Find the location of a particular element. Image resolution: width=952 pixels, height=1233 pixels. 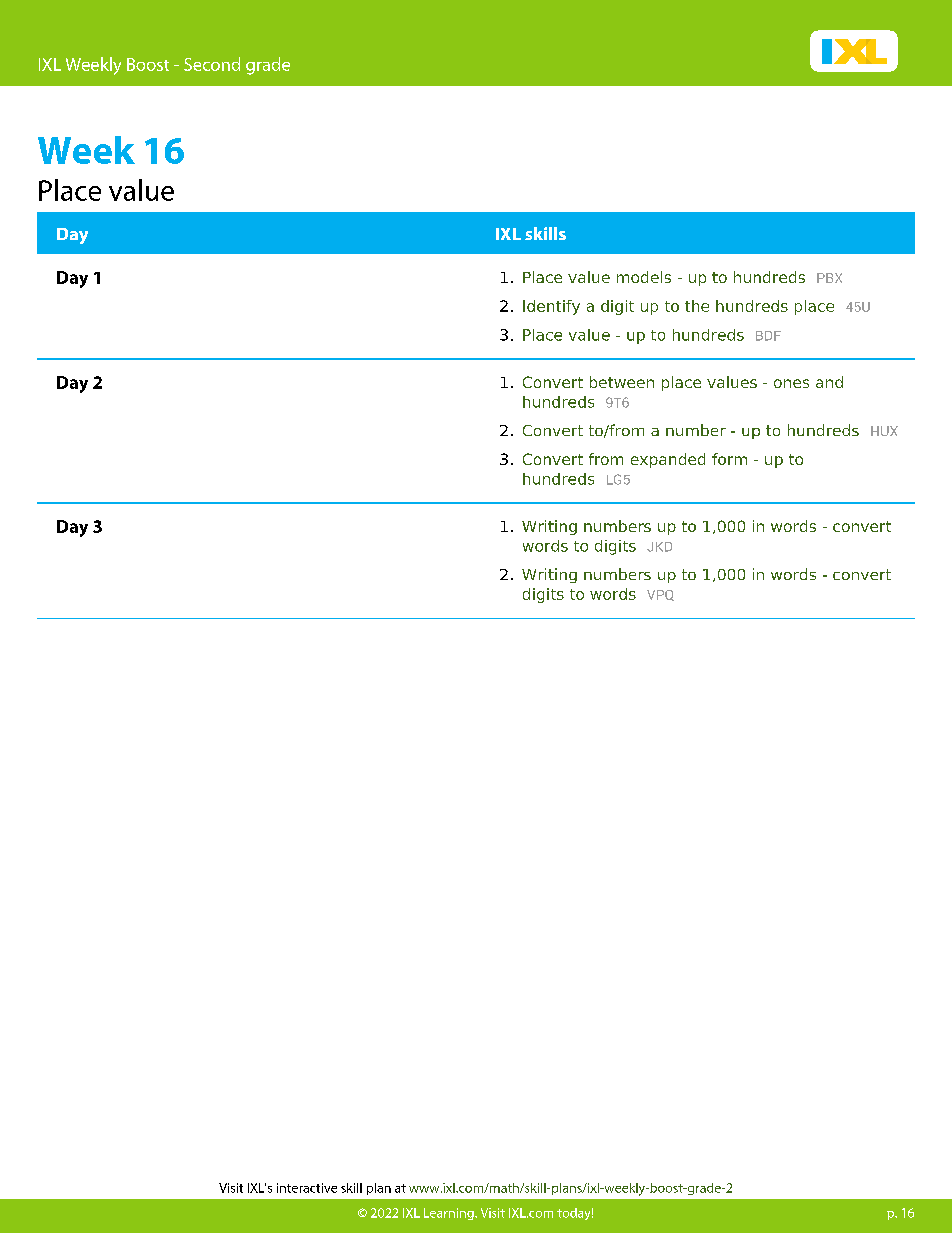

Learning is located at coordinates (450, 1214).
